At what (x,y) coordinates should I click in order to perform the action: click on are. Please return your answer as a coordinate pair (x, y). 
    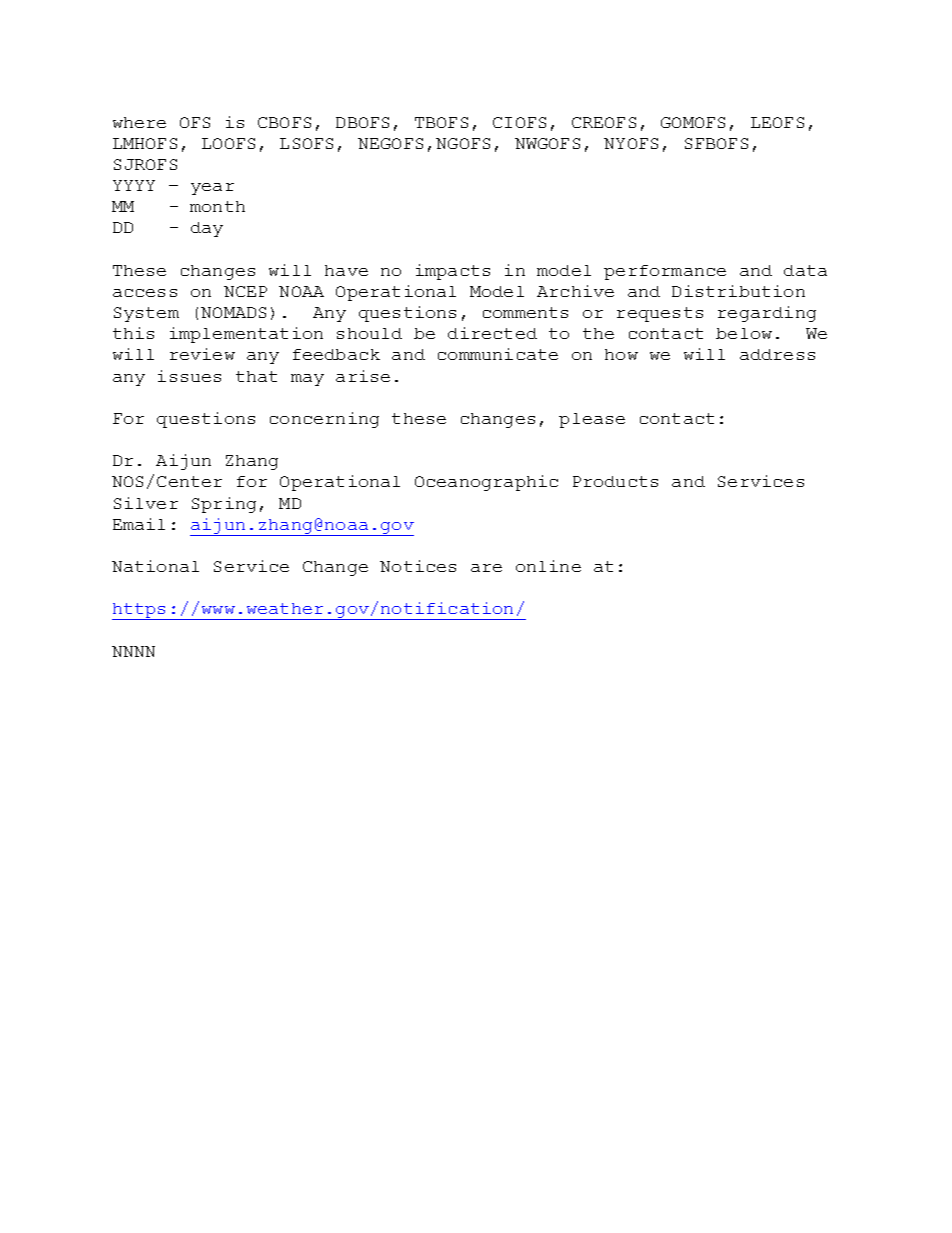
    Looking at the image, I should click on (486, 568).
